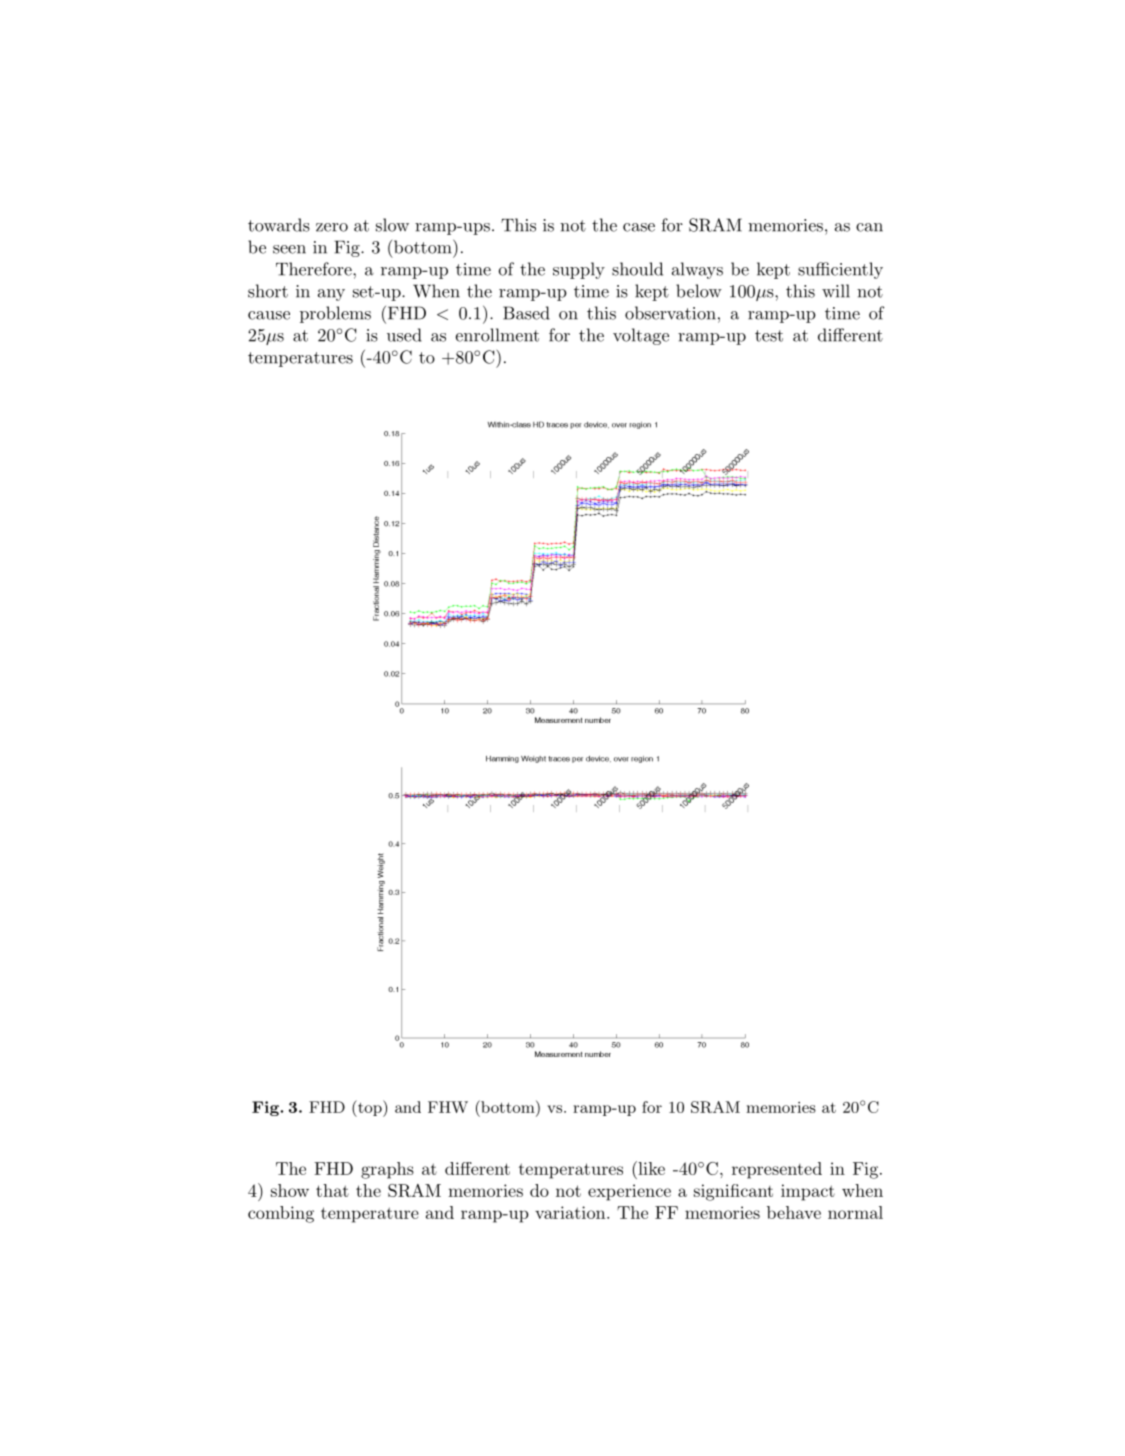 Image resolution: width=1125 pixels, height=1456 pixels. What do you see at coordinates (332, 1190) in the image?
I see `that` at bounding box center [332, 1190].
